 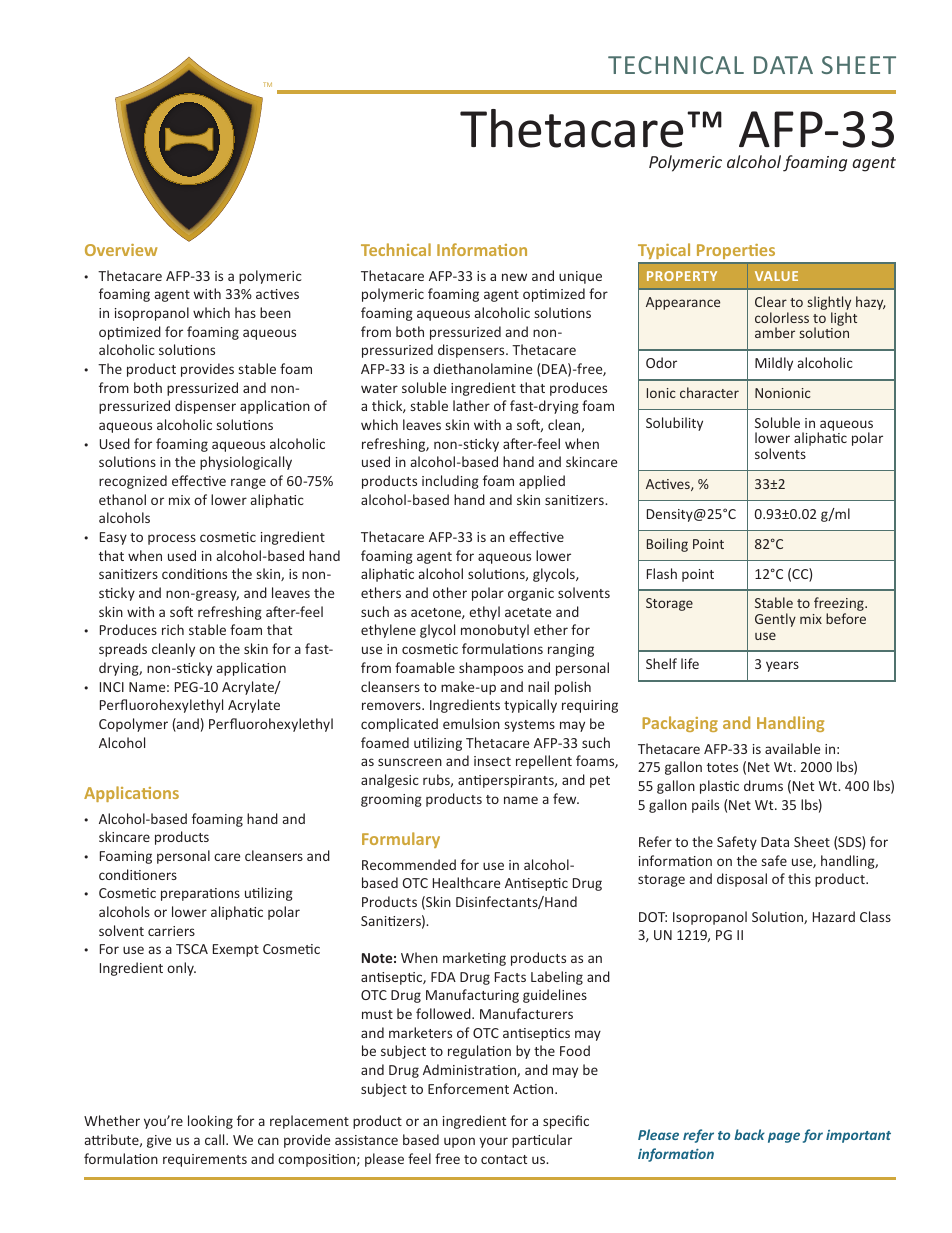 What do you see at coordinates (776, 276) in the page?
I see `VALUE` at bounding box center [776, 276].
